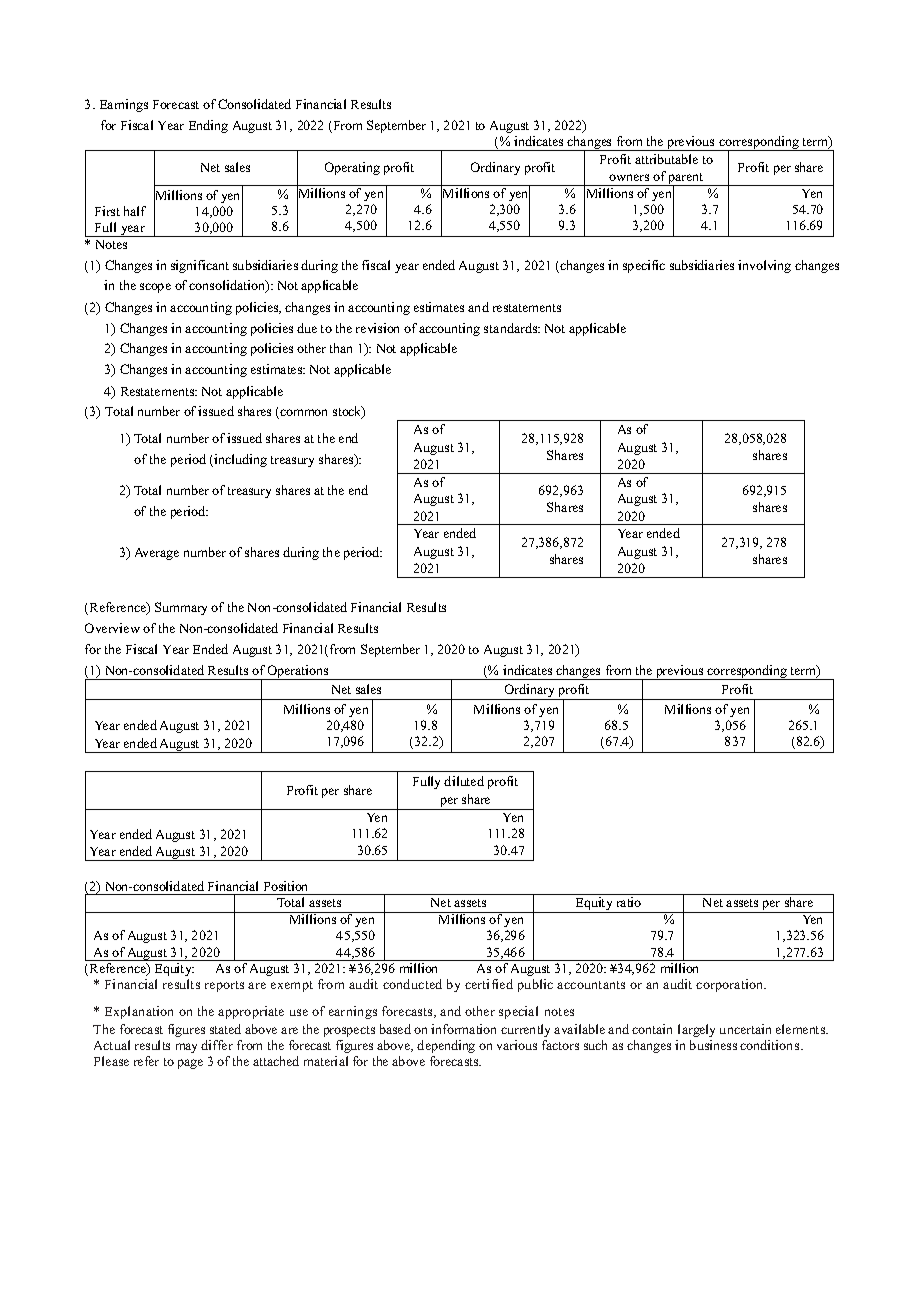 The width and height of the screenshot is (924, 1308). I want to click on Summary, so click(181, 608).
